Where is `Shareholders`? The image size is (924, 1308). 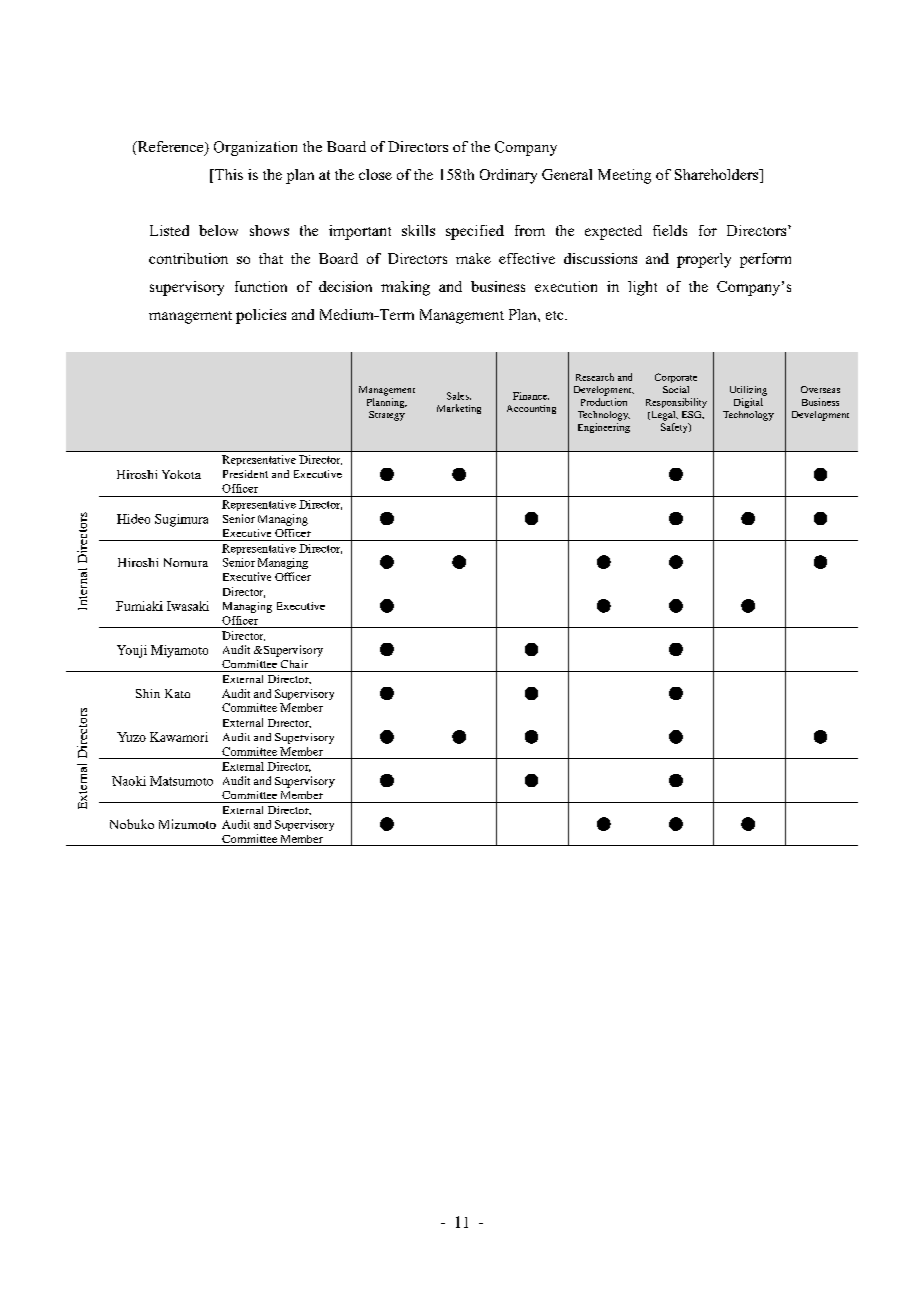 Shareholders is located at coordinates (718, 176).
